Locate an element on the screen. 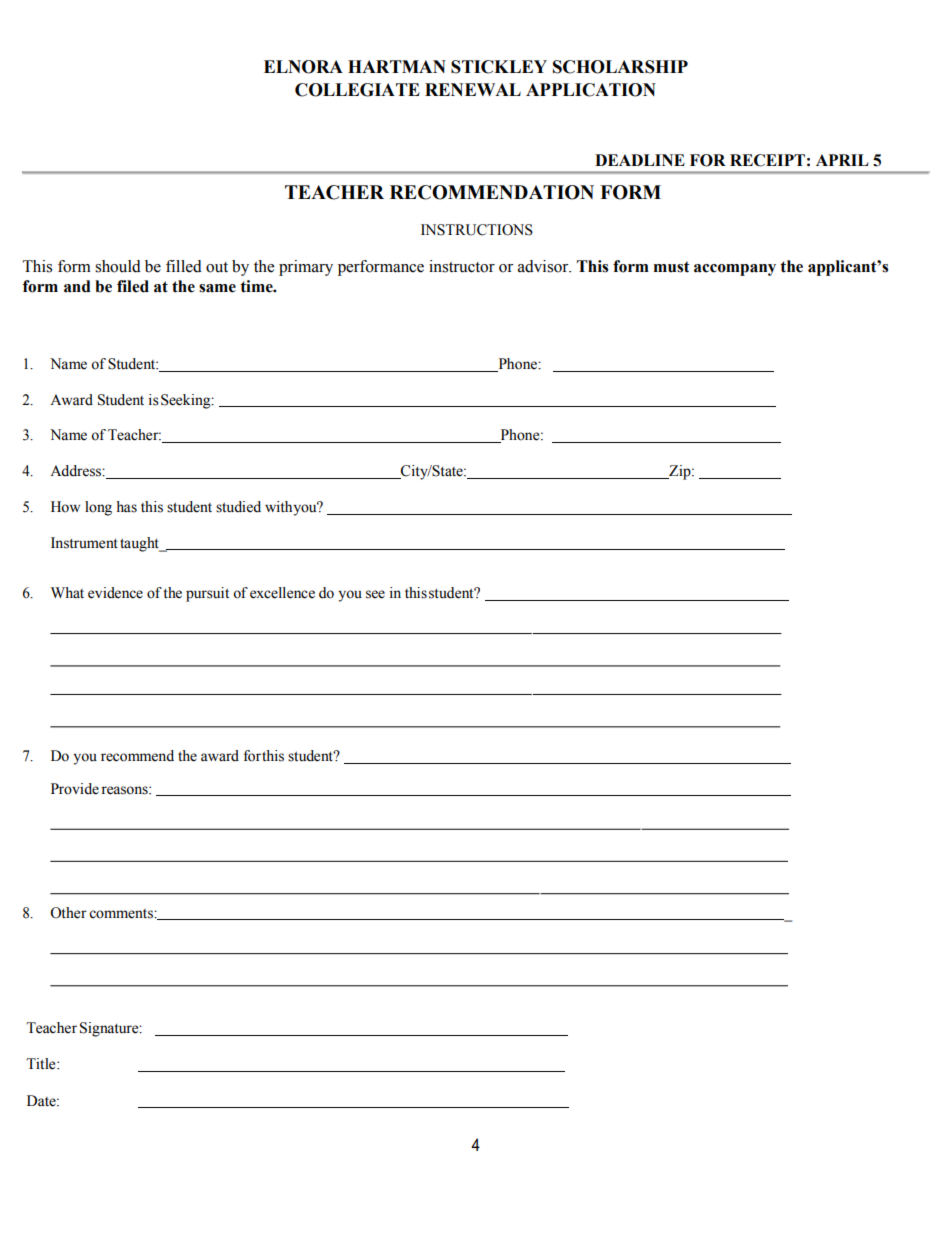 The width and height of the screenshot is (952, 1233). filed is located at coordinates (133, 286).
